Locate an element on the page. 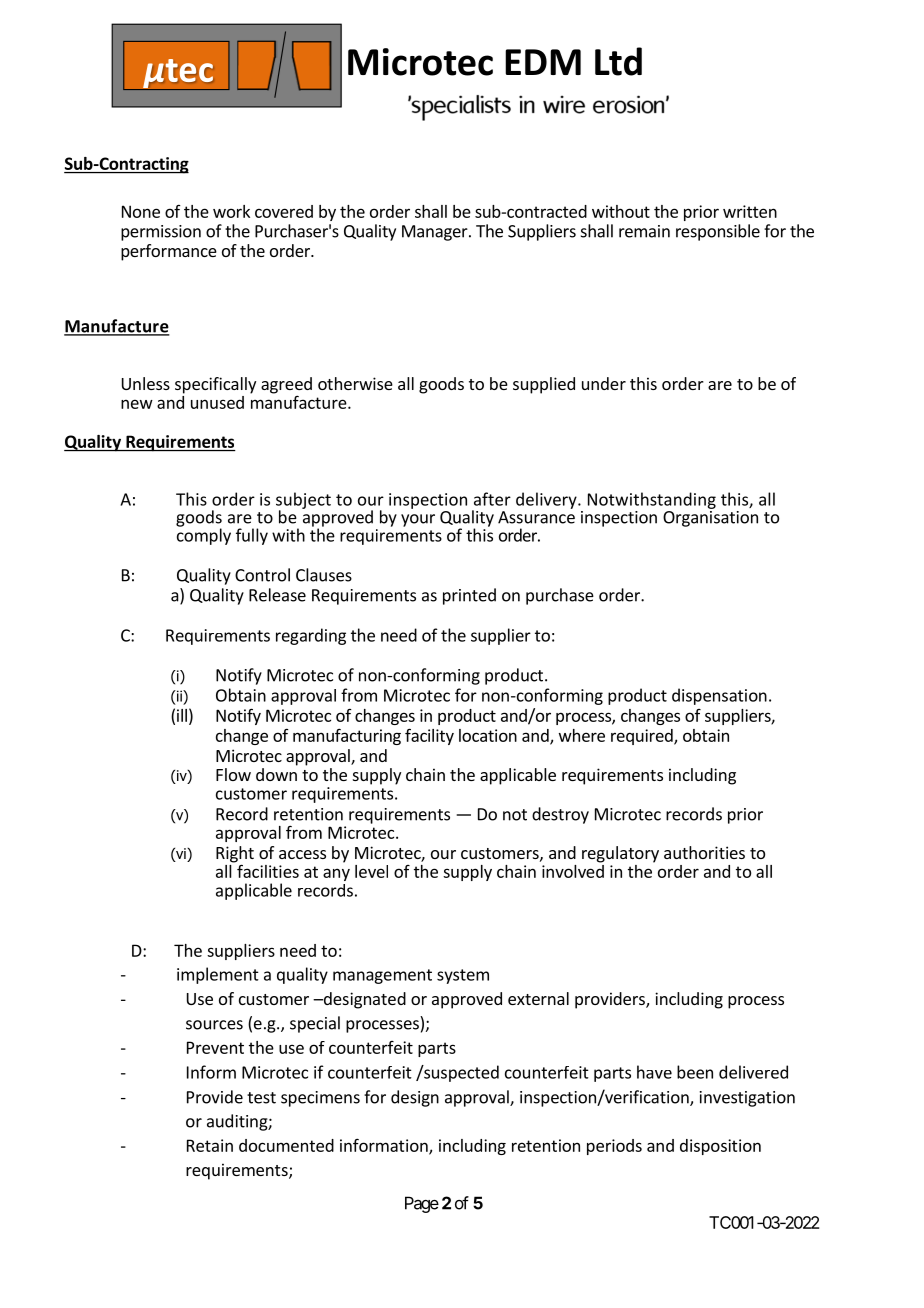 The width and height of the image is (924, 1308). after is located at coordinates (492, 499).
